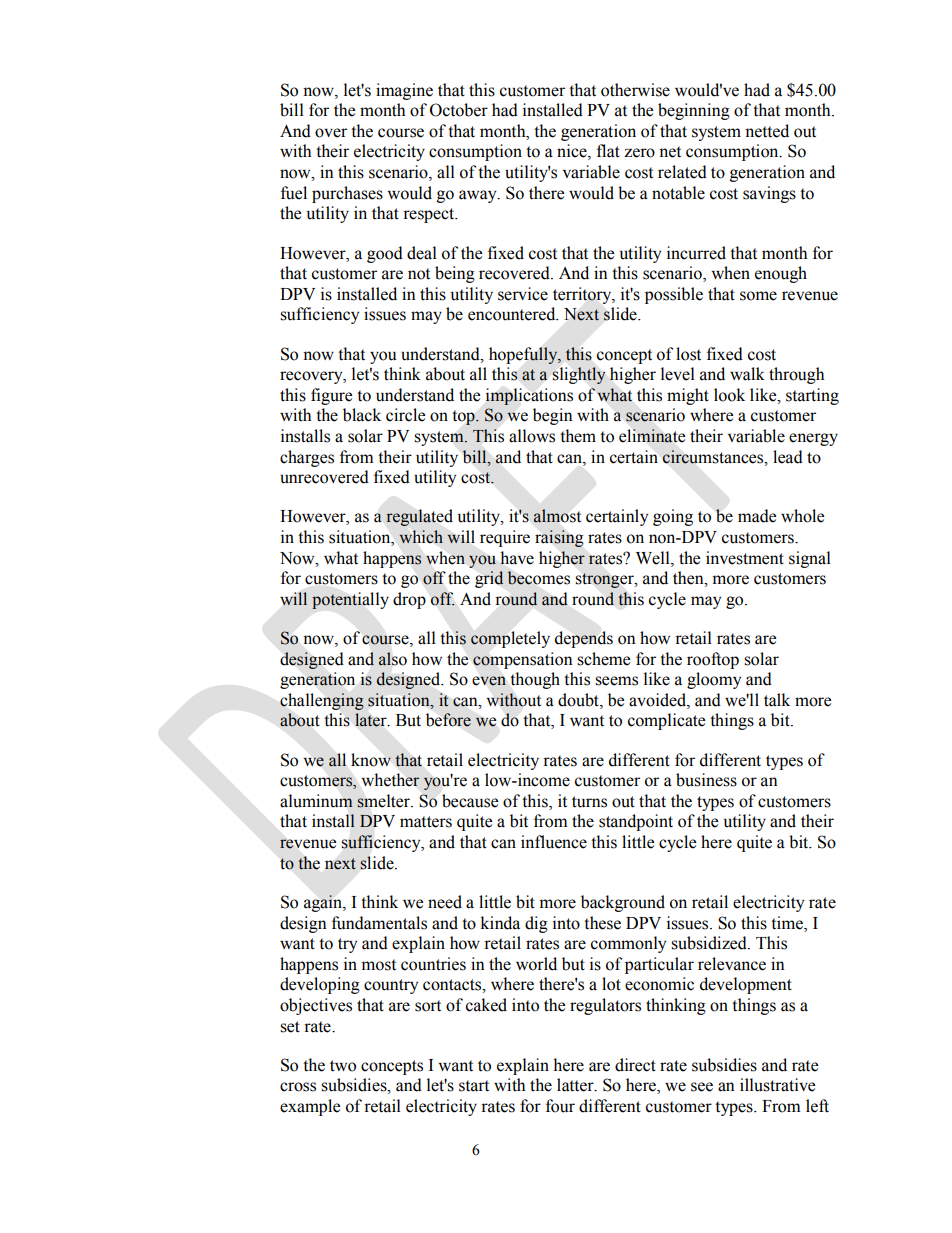  What do you see at coordinates (559, 538) in the image?
I see `raising` at bounding box center [559, 538].
